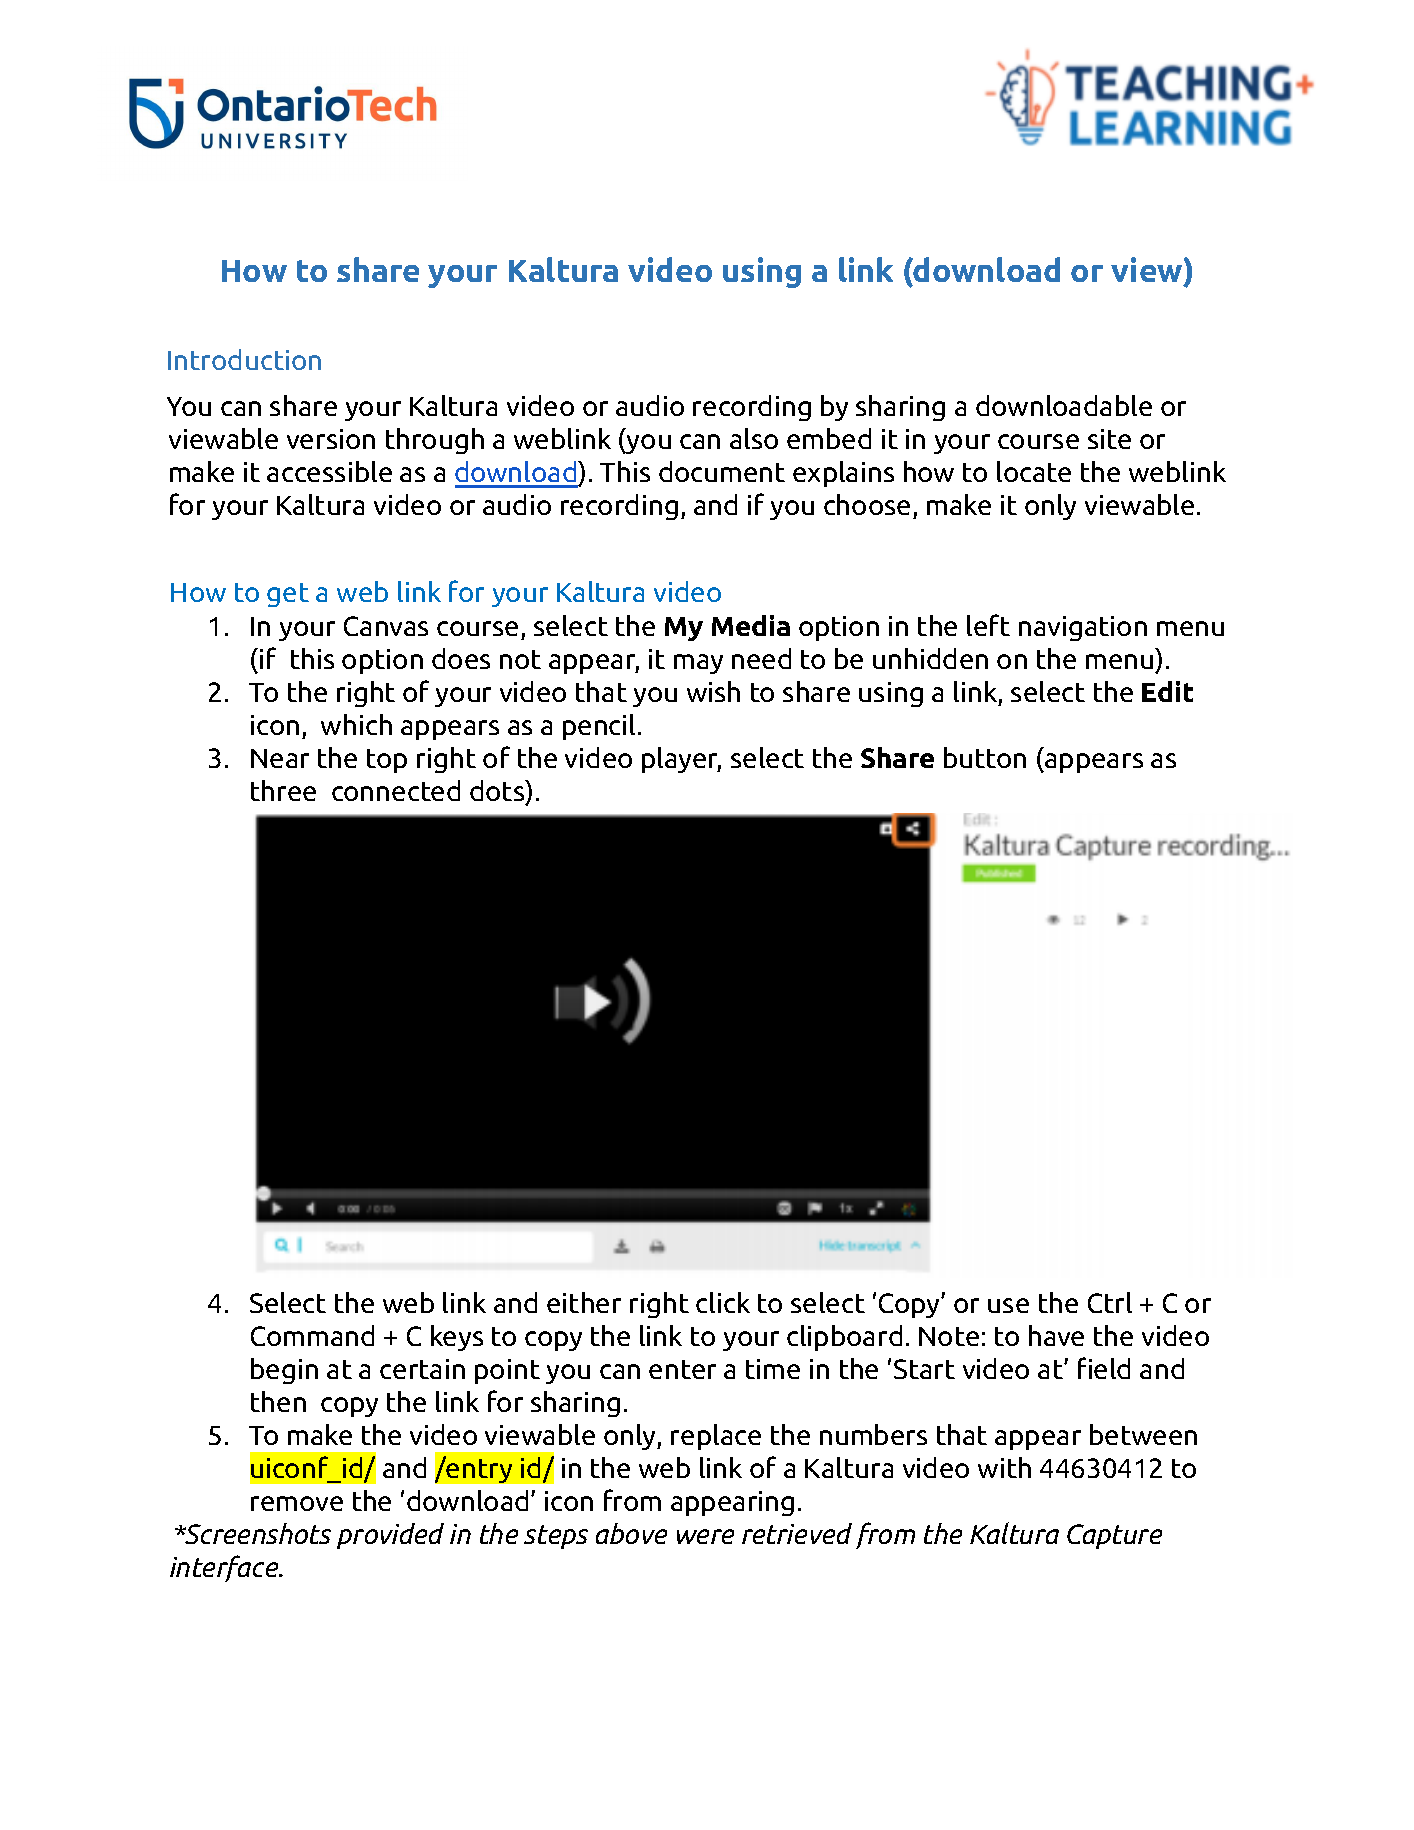 The image size is (1414, 1830). I want to click on use, so click(1008, 1305).
